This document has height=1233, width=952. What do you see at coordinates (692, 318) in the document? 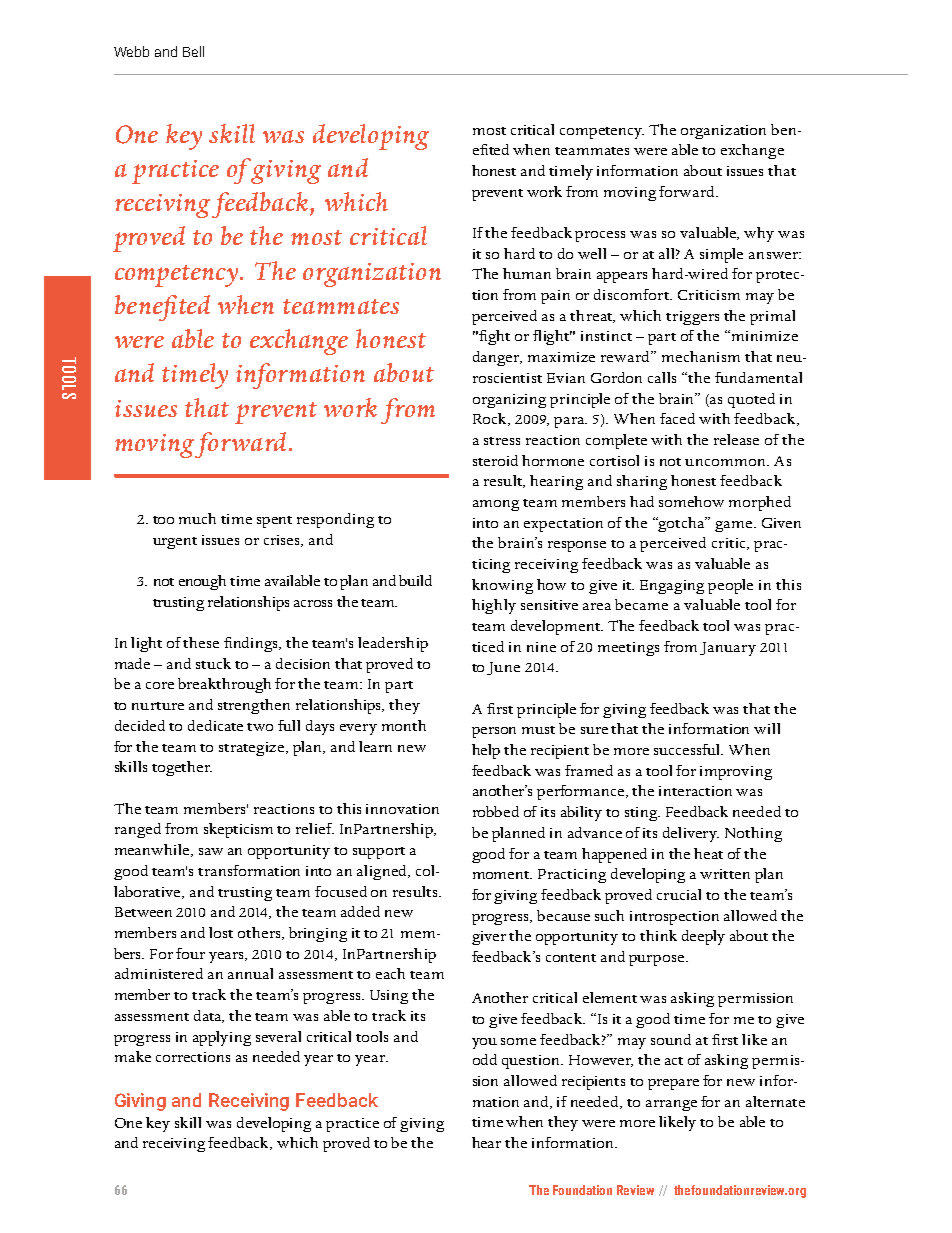
I see `triggers` at bounding box center [692, 318].
